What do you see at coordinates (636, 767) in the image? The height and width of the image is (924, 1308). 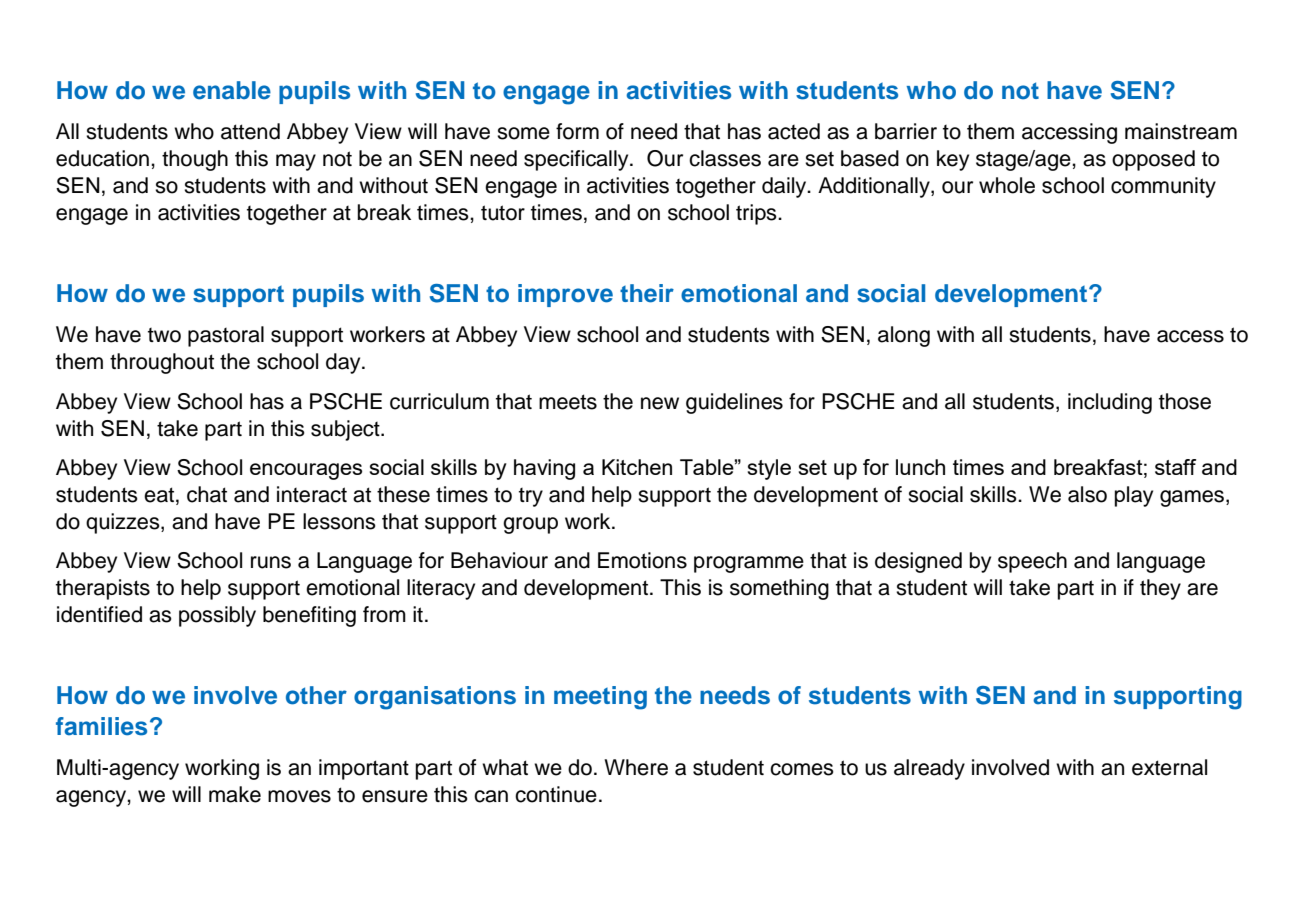 I see `Where` at bounding box center [636, 767].
